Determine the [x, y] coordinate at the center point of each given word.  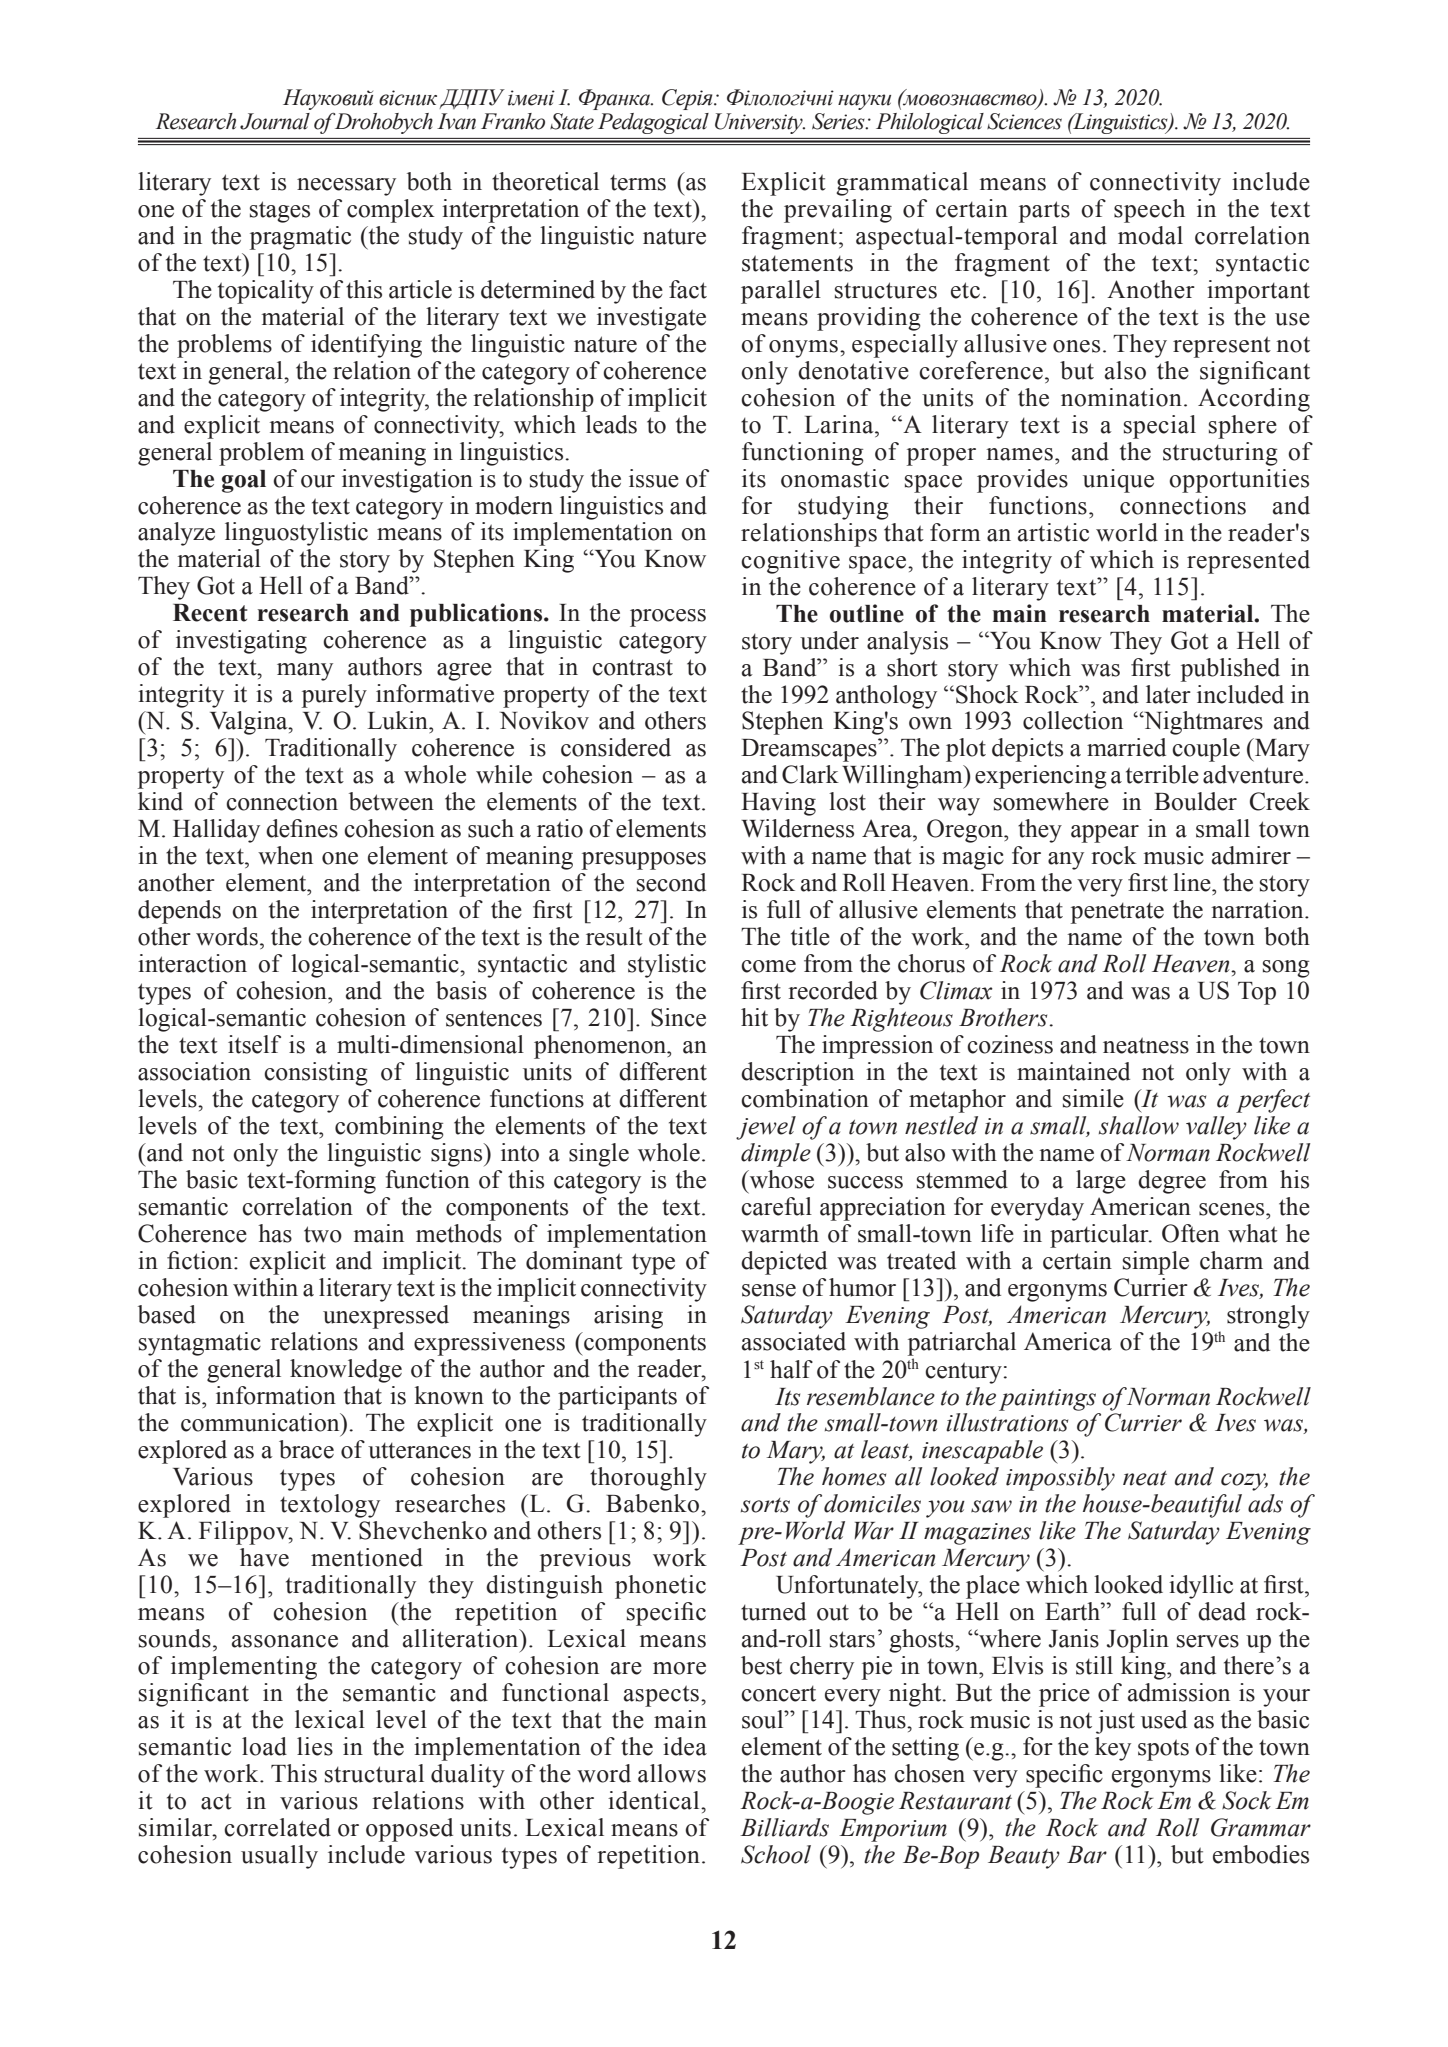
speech [1149, 211]
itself [254, 1044]
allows [672, 1773]
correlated [277, 1827]
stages [280, 212]
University [760, 123]
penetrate [1117, 913]
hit [754, 1017]
